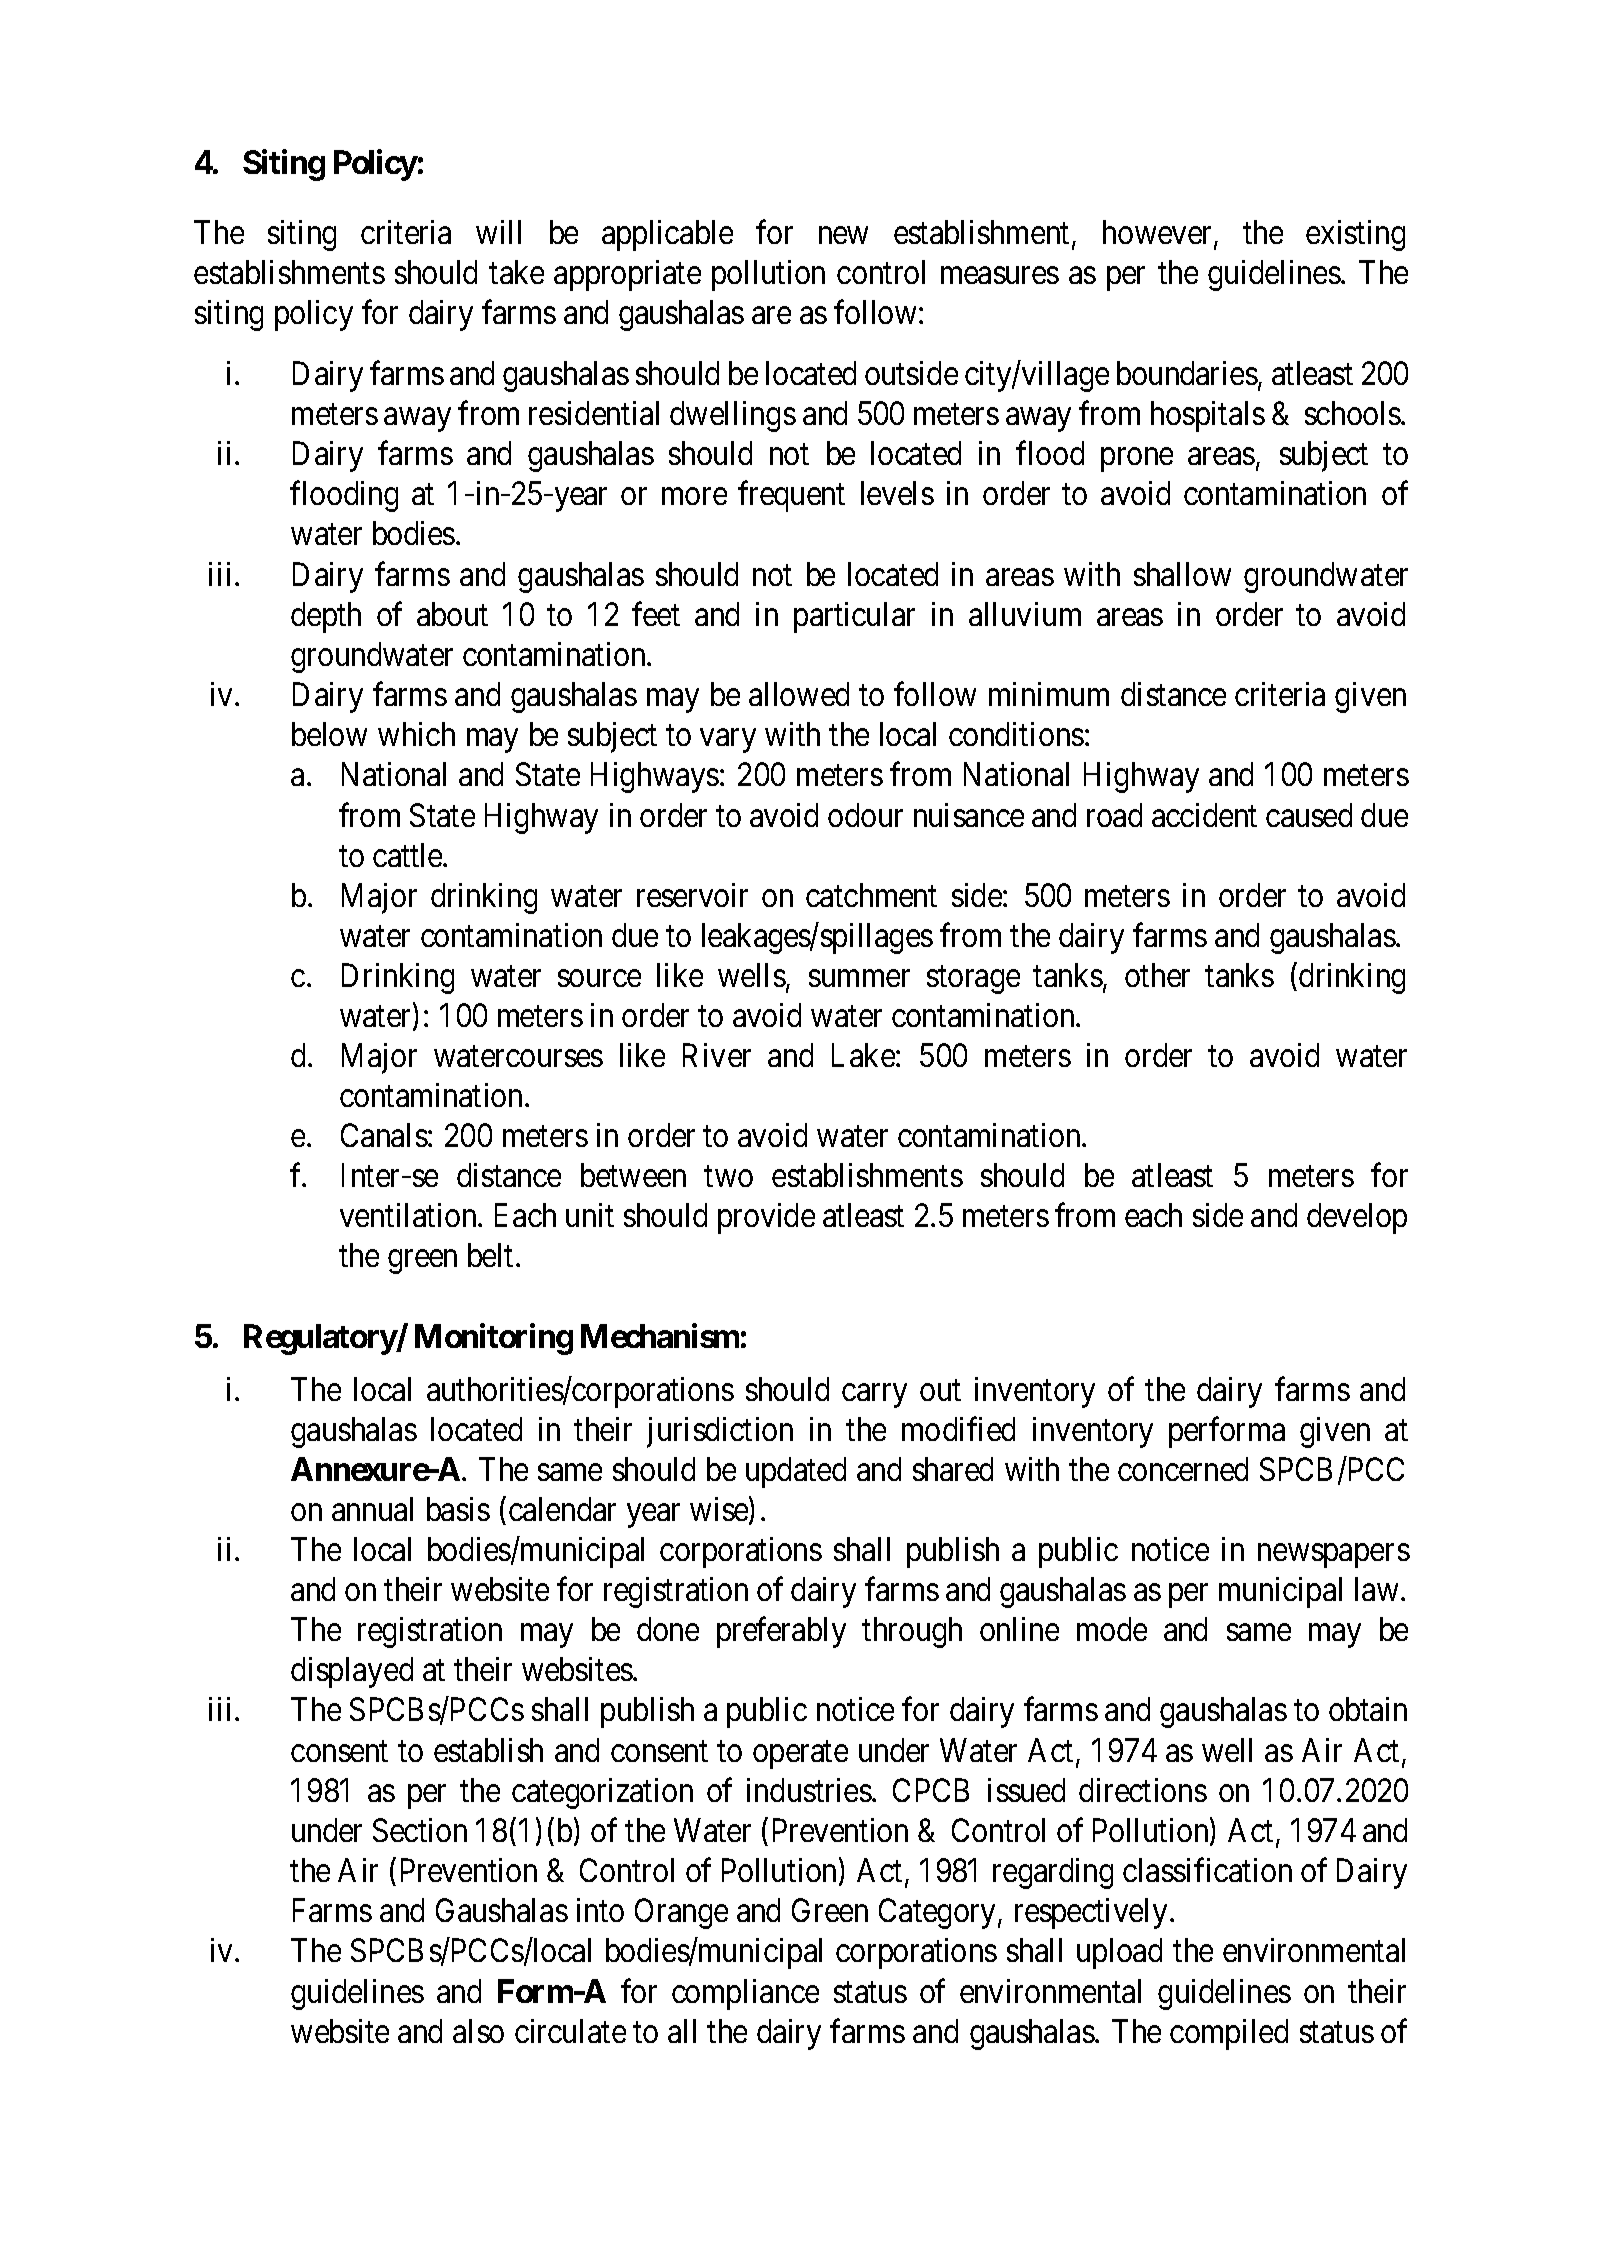 This image has width=1602, height=2266. What do you see at coordinates (458, 1509) in the image?
I see `basis` at bounding box center [458, 1509].
